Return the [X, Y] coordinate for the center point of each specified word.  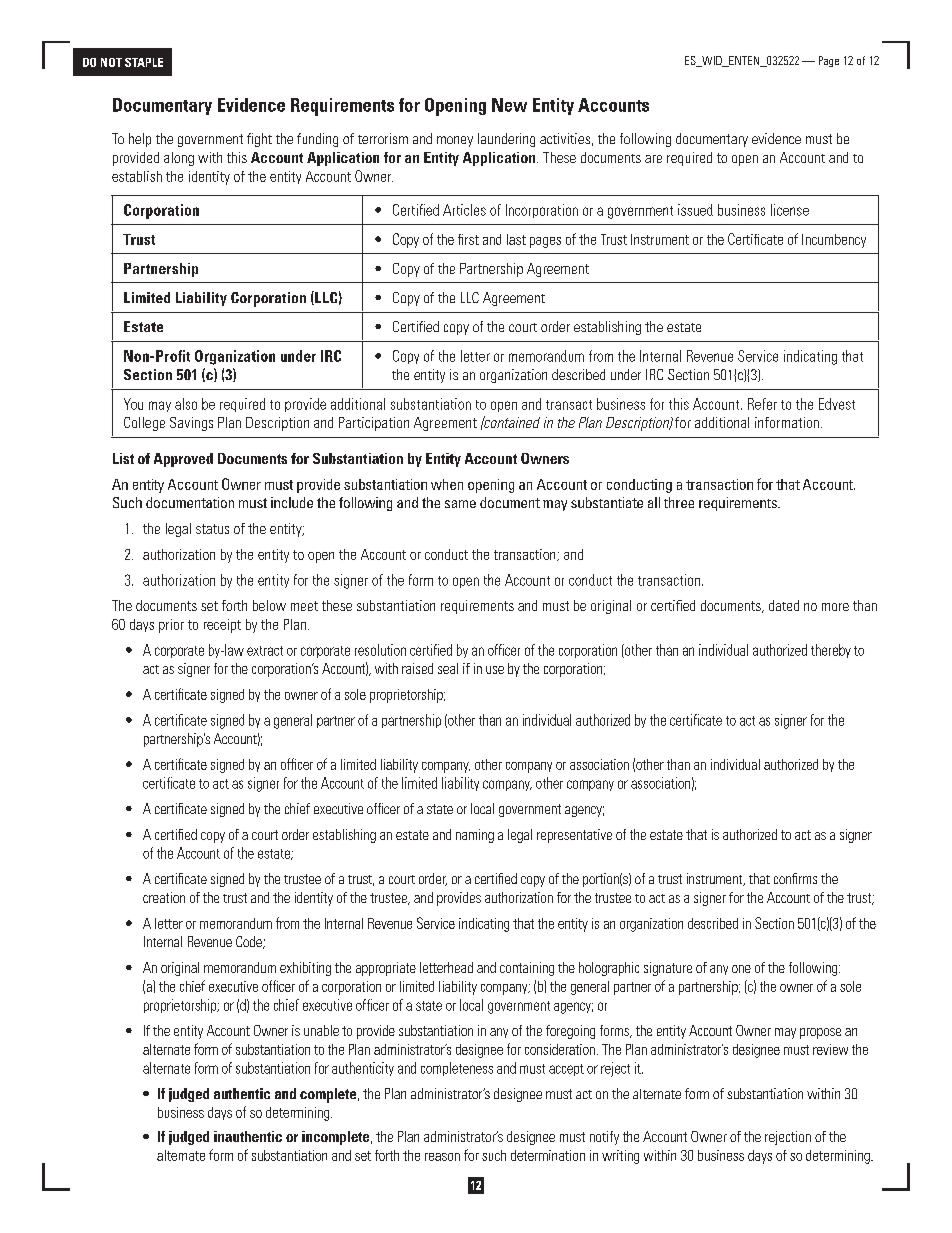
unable [321, 1030]
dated [784, 605]
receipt [222, 626]
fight [259, 140]
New [509, 105]
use [495, 670]
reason [442, 1157]
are [653, 159]
